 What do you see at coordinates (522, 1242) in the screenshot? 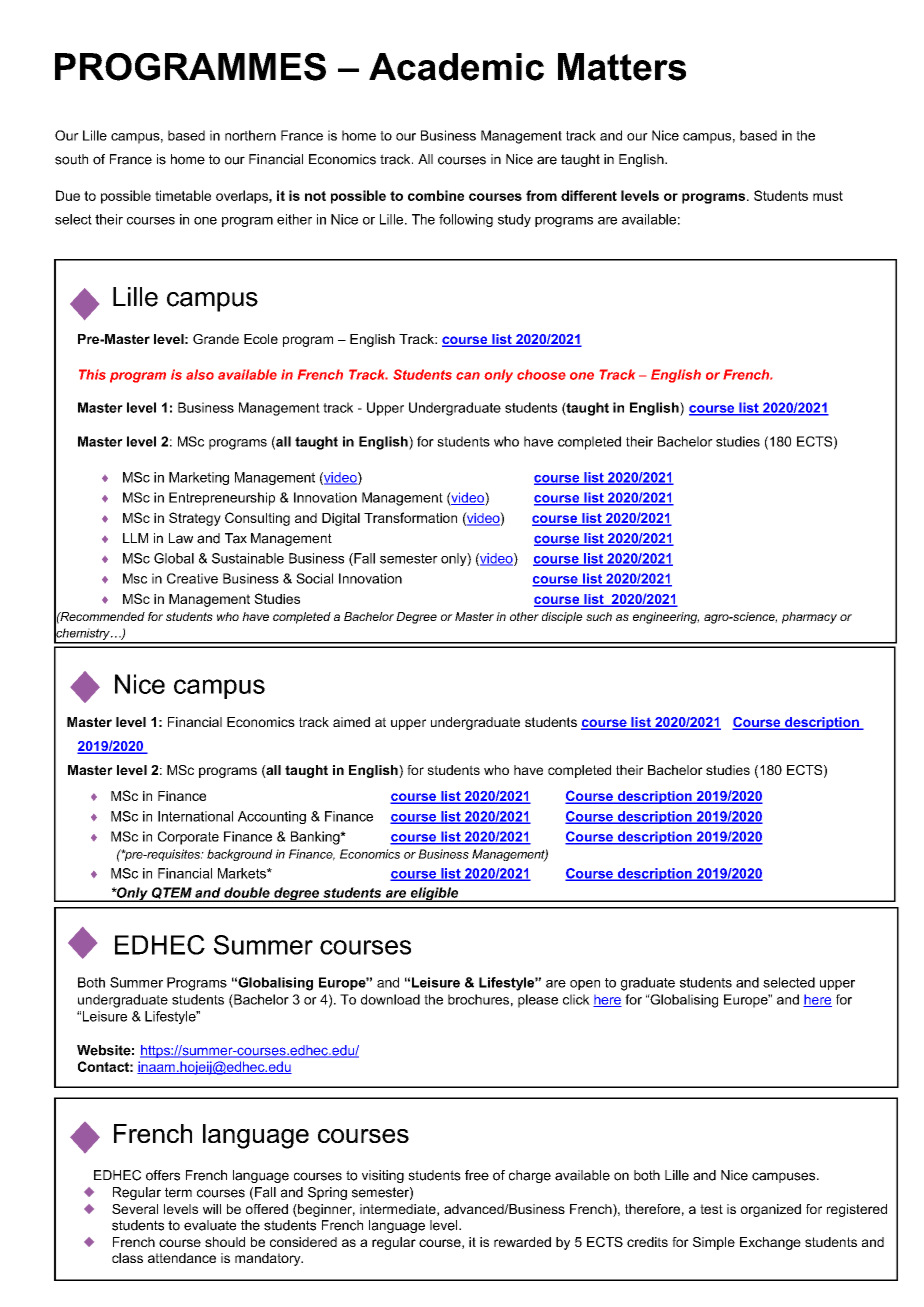
I see `rewarded` at bounding box center [522, 1242].
